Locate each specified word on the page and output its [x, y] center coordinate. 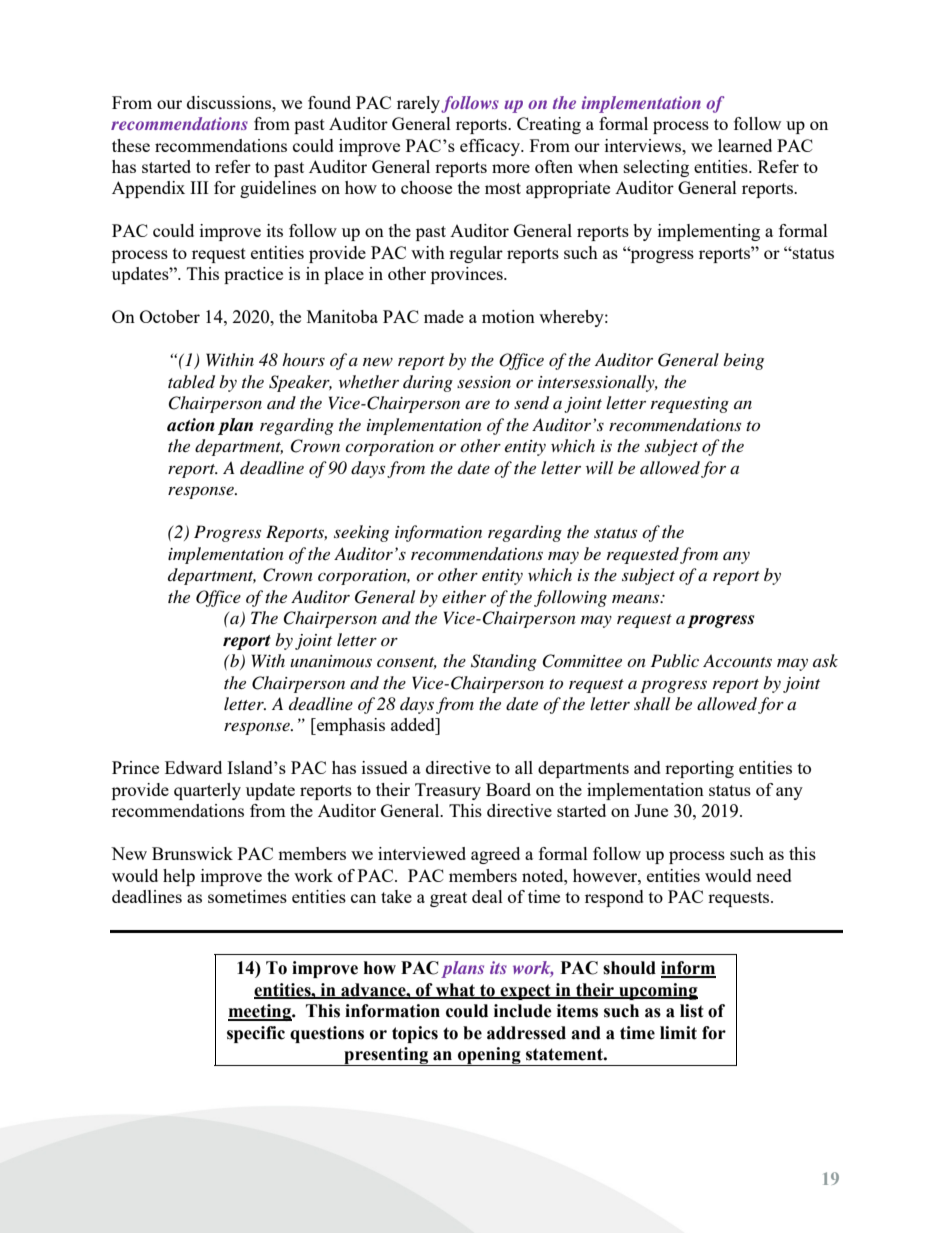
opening [489, 1056]
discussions [230, 102]
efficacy [491, 147]
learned [745, 145]
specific [256, 1034]
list [692, 1011]
